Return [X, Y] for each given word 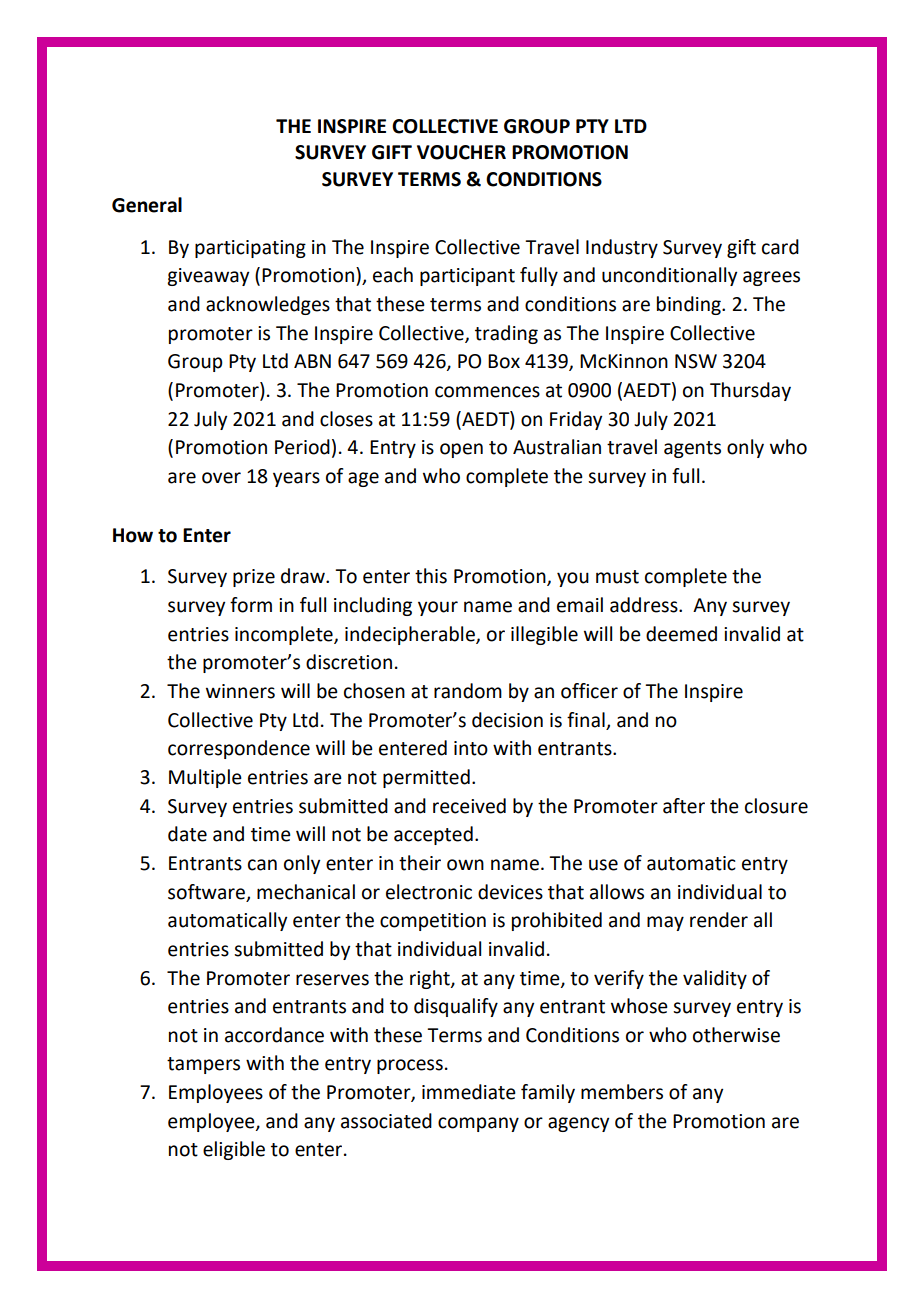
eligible [234, 1150]
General [147, 205]
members [622, 1092]
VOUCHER [461, 152]
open [461, 450]
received [469, 806]
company [478, 1124]
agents [692, 449]
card [780, 247]
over [221, 478]
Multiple [205, 778]
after [684, 806]
